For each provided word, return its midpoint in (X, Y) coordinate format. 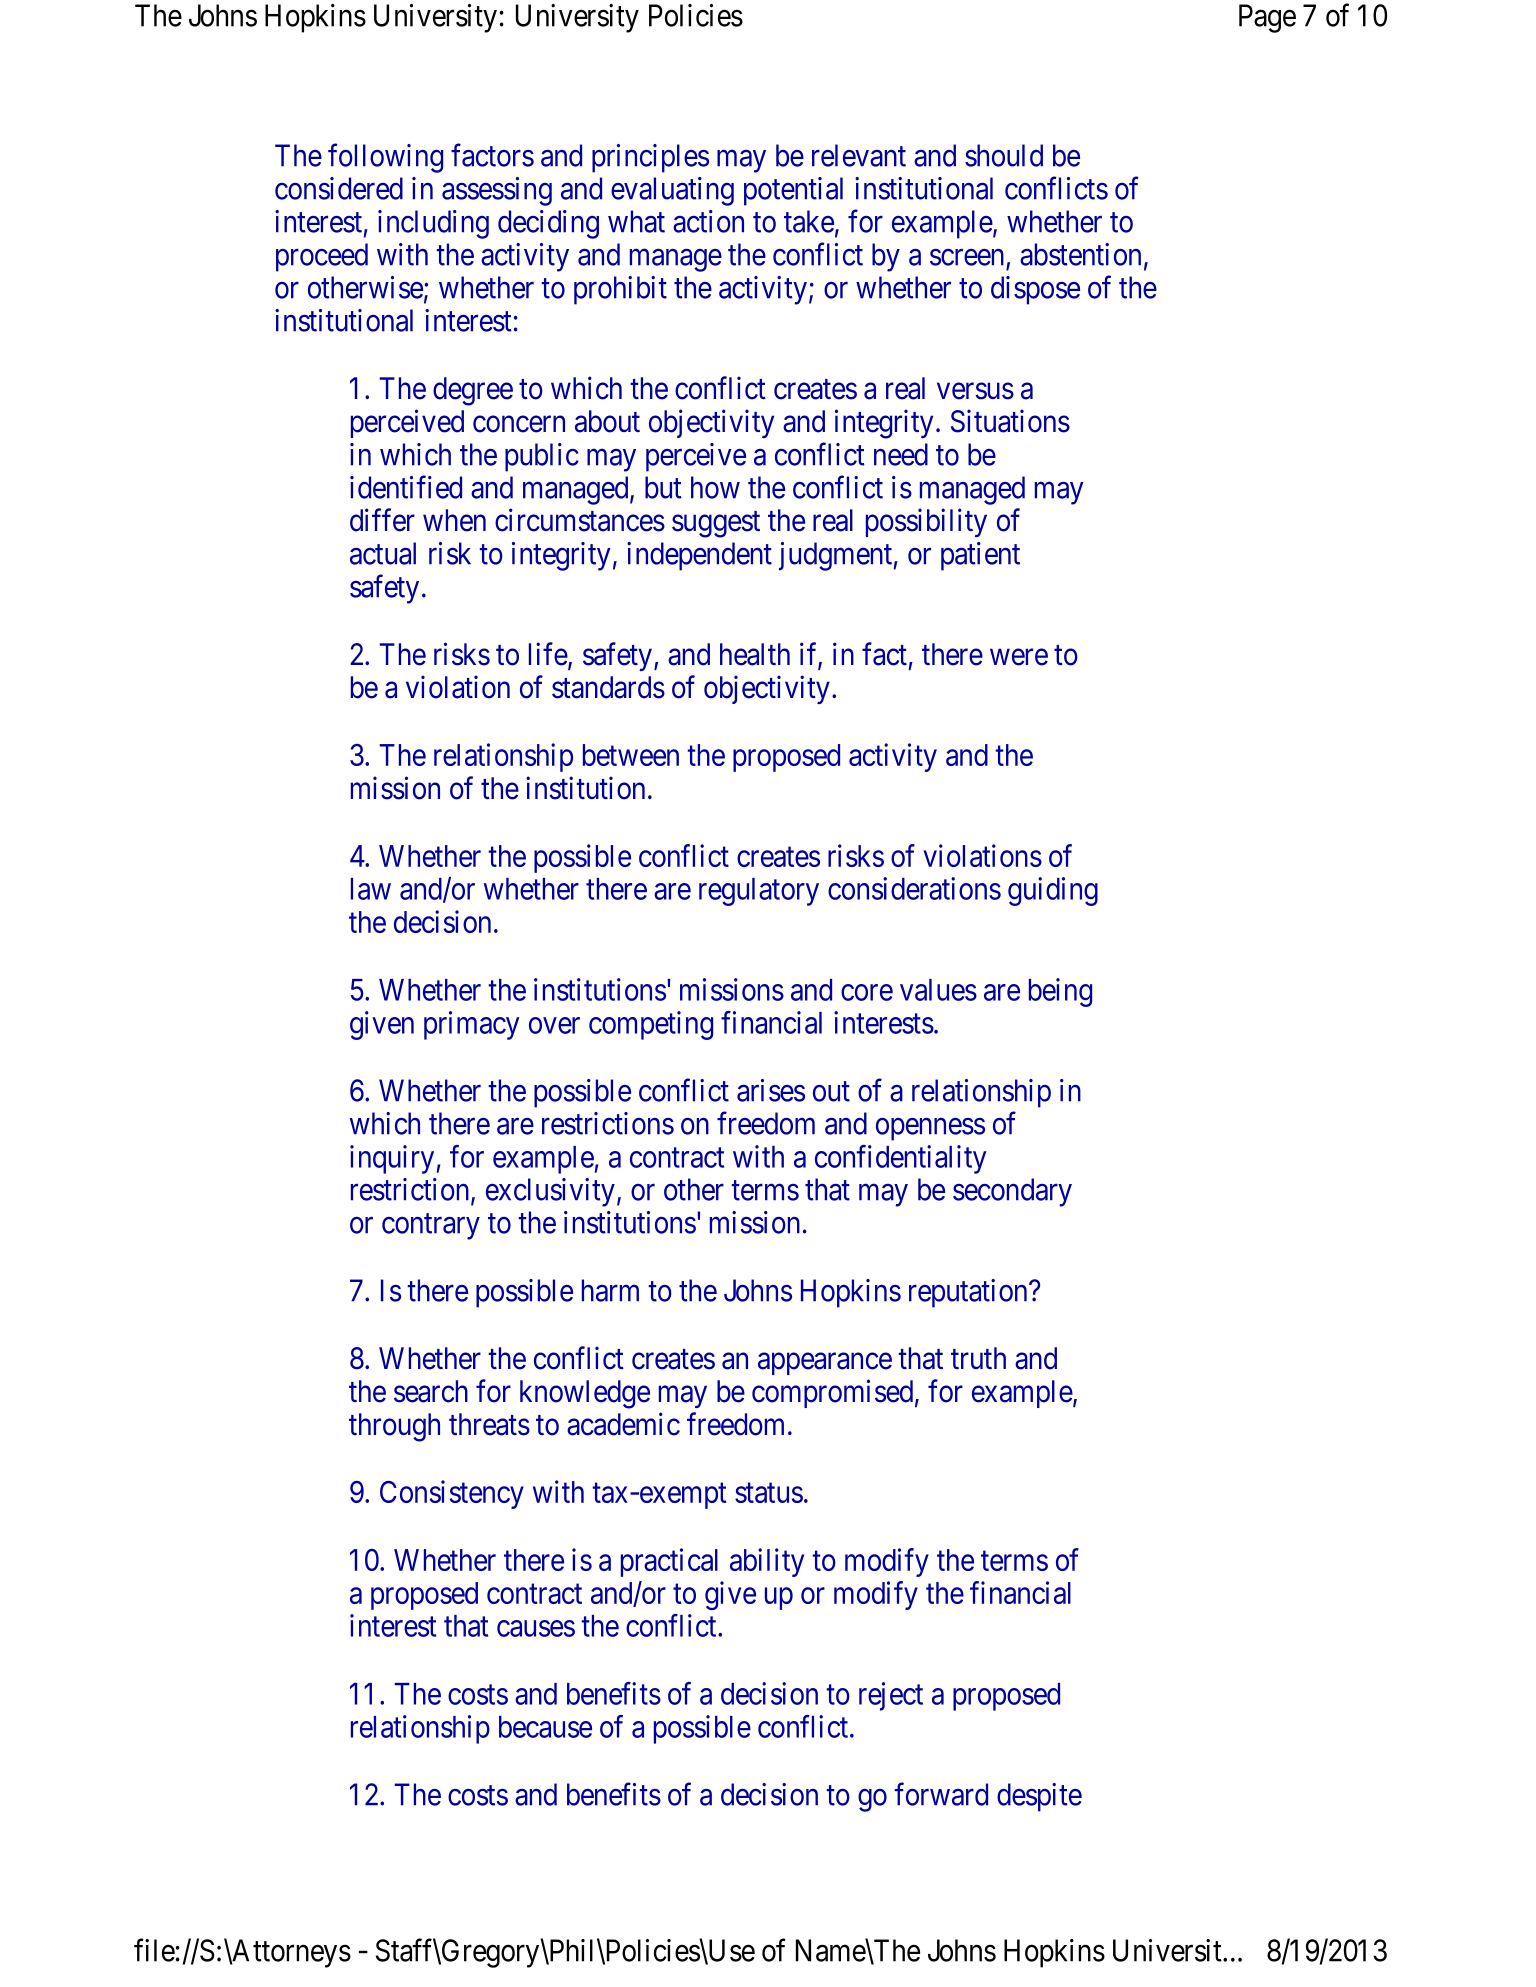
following (385, 158)
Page (1267, 18)
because (545, 1727)
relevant (859, 155)
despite (1039, 1797)
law (371, 889)
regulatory (759, 892)
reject (891, 1696)
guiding (1053, 891)
